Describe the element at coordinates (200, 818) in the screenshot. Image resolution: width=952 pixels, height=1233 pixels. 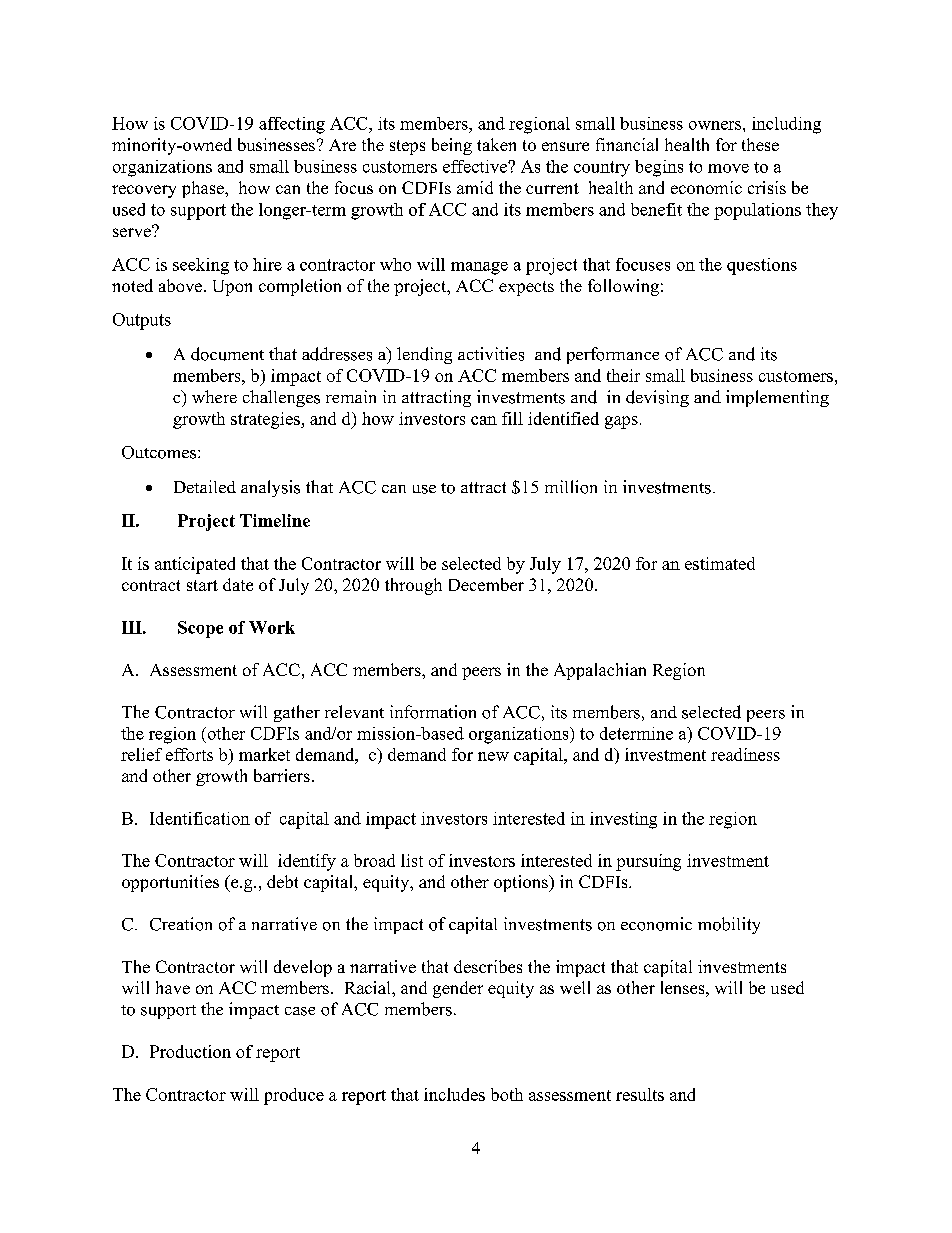
I see `Identification` at that location.
